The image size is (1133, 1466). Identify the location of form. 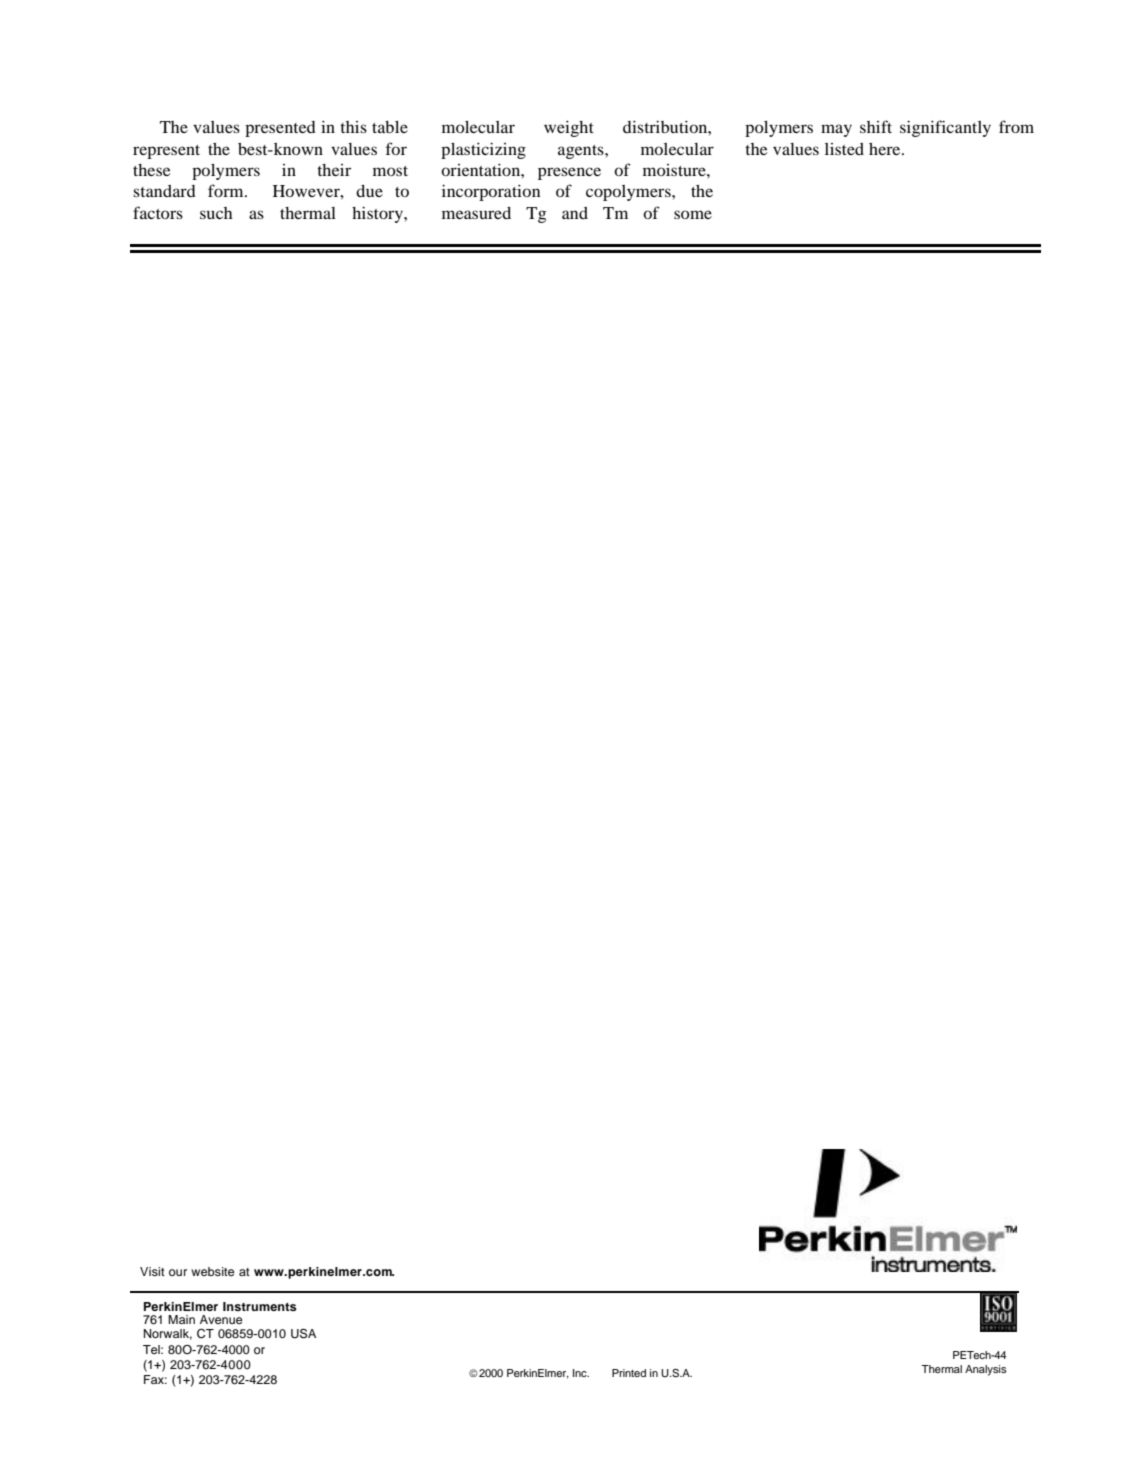
(227, 190).
